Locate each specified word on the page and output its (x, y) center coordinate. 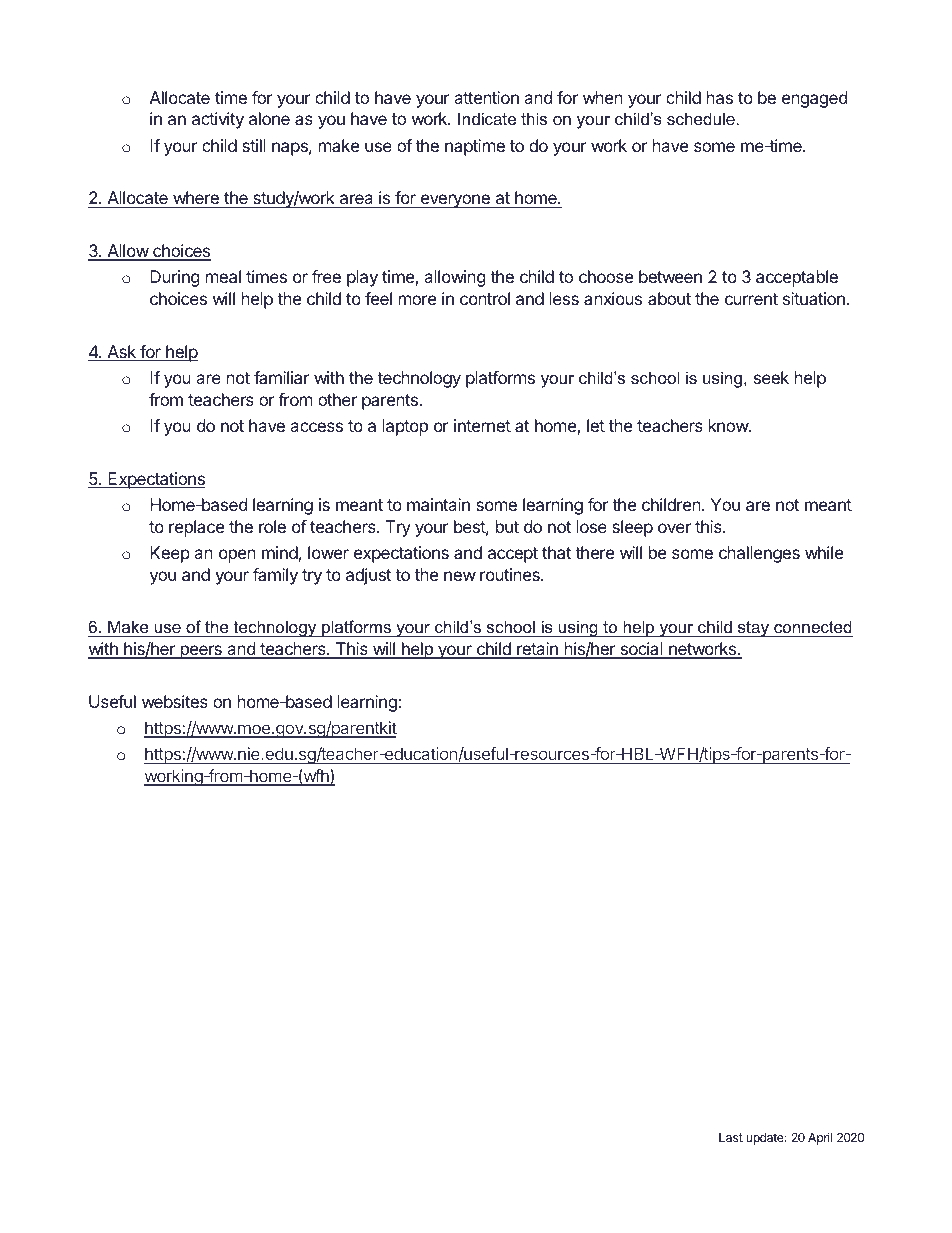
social (641, 650)
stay (754, 629)
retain (537, 650)
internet (482, 425)
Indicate (487, 118)
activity (218, 120)
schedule (701, 118)
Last (731, 1137)
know (729, 425)
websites (175, 701)
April (820, 1138)
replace (196, 528)
